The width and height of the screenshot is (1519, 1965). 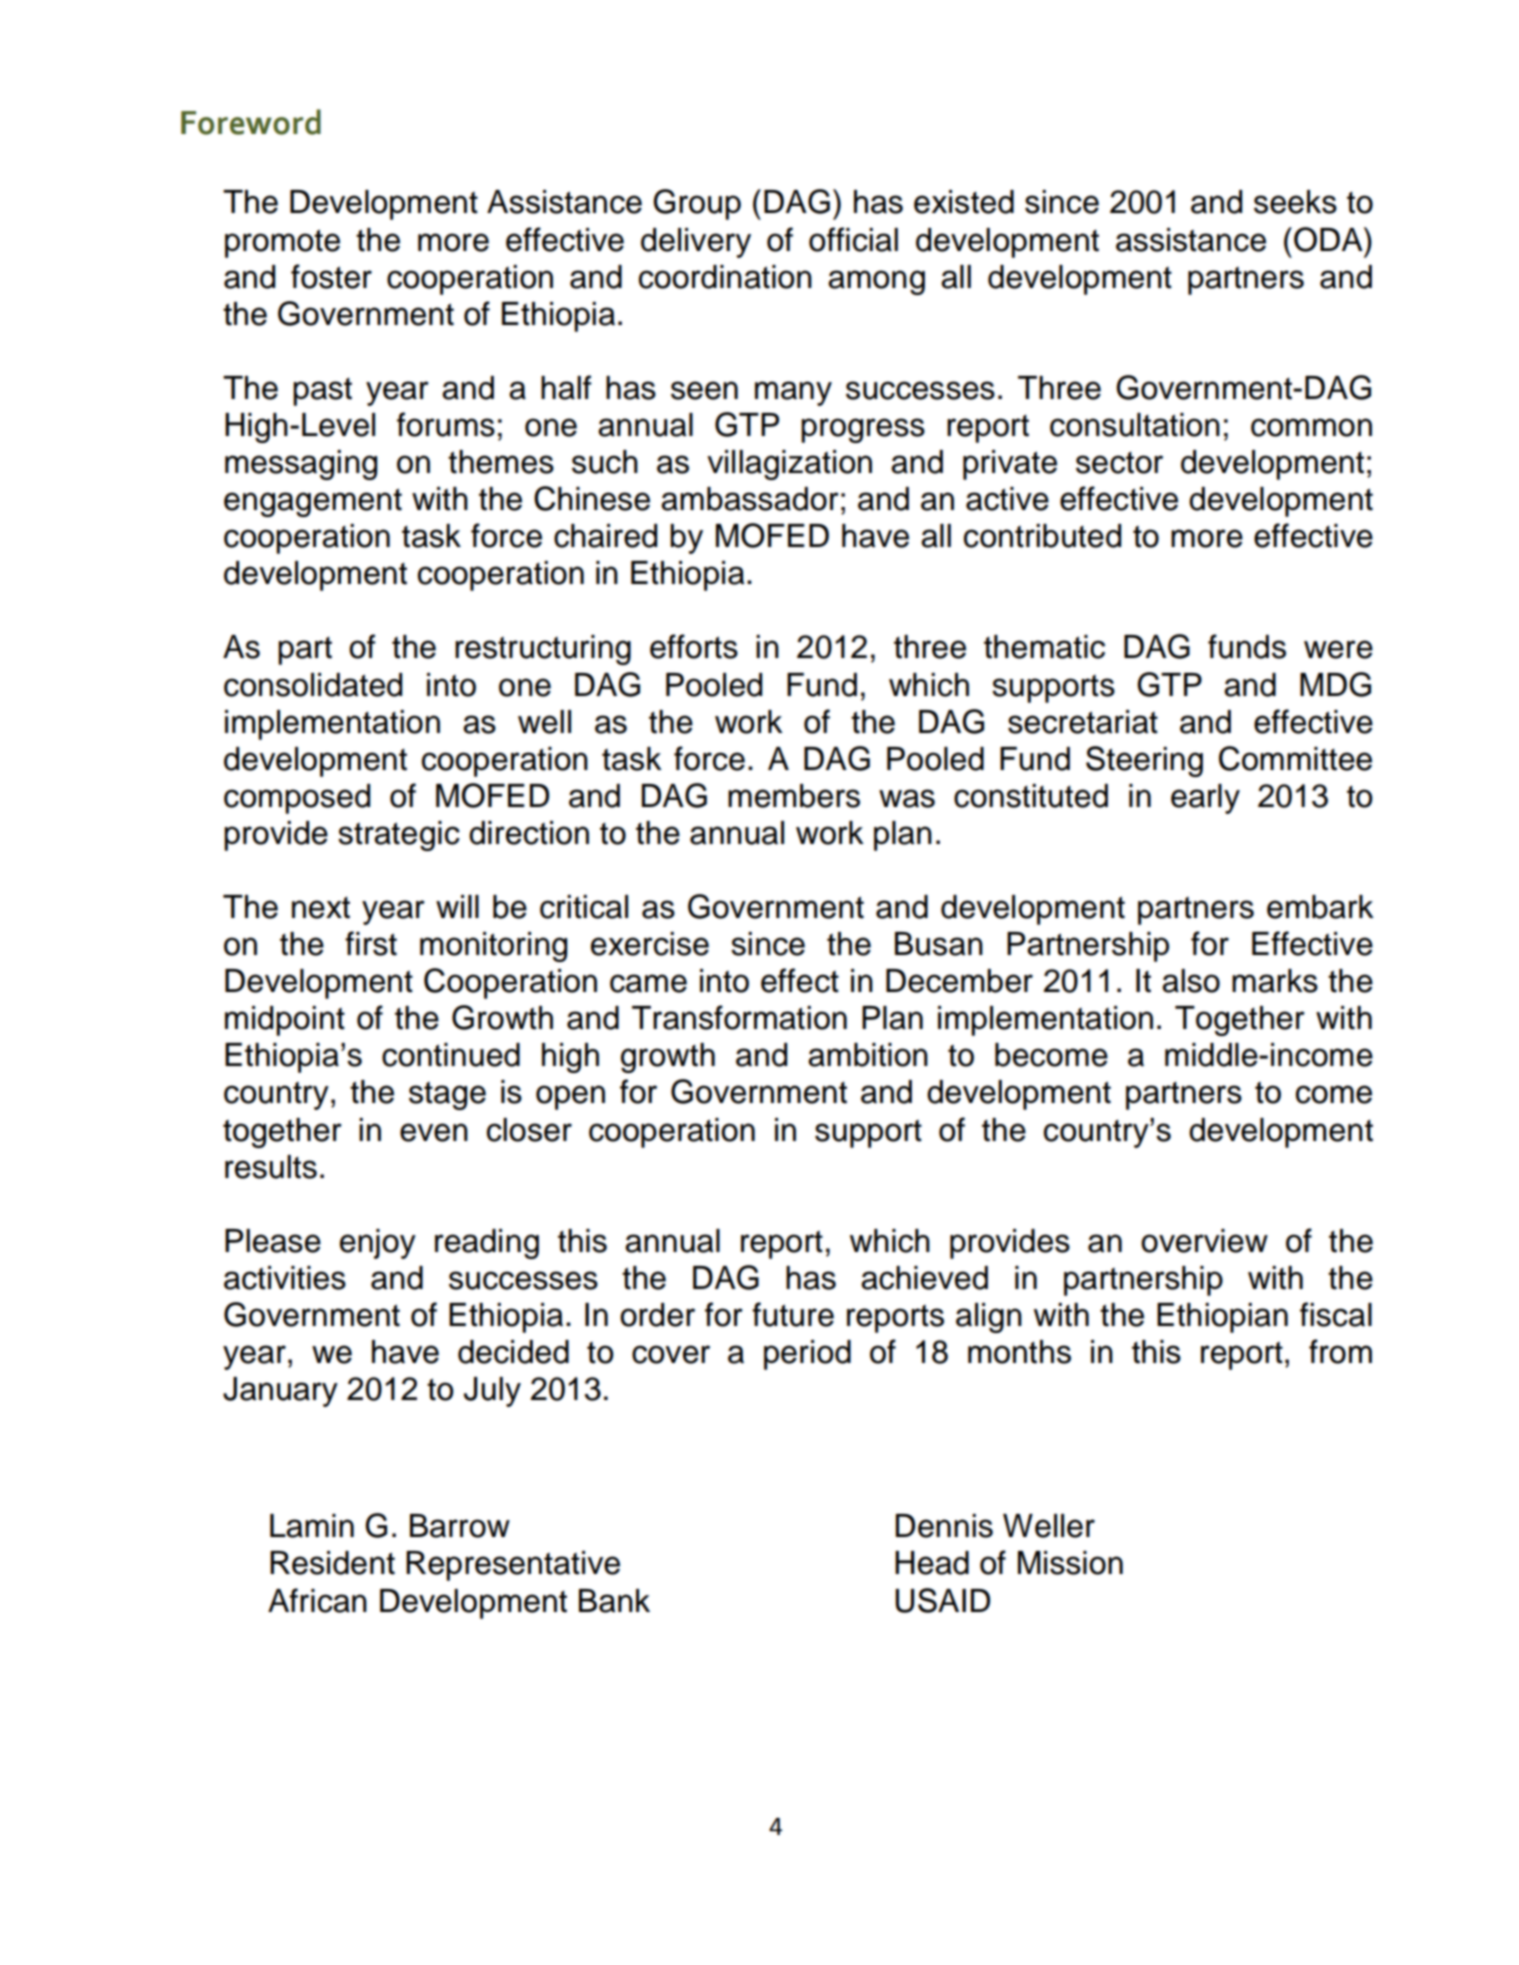 I want to click on strategic, so click(x=399, y=836).
